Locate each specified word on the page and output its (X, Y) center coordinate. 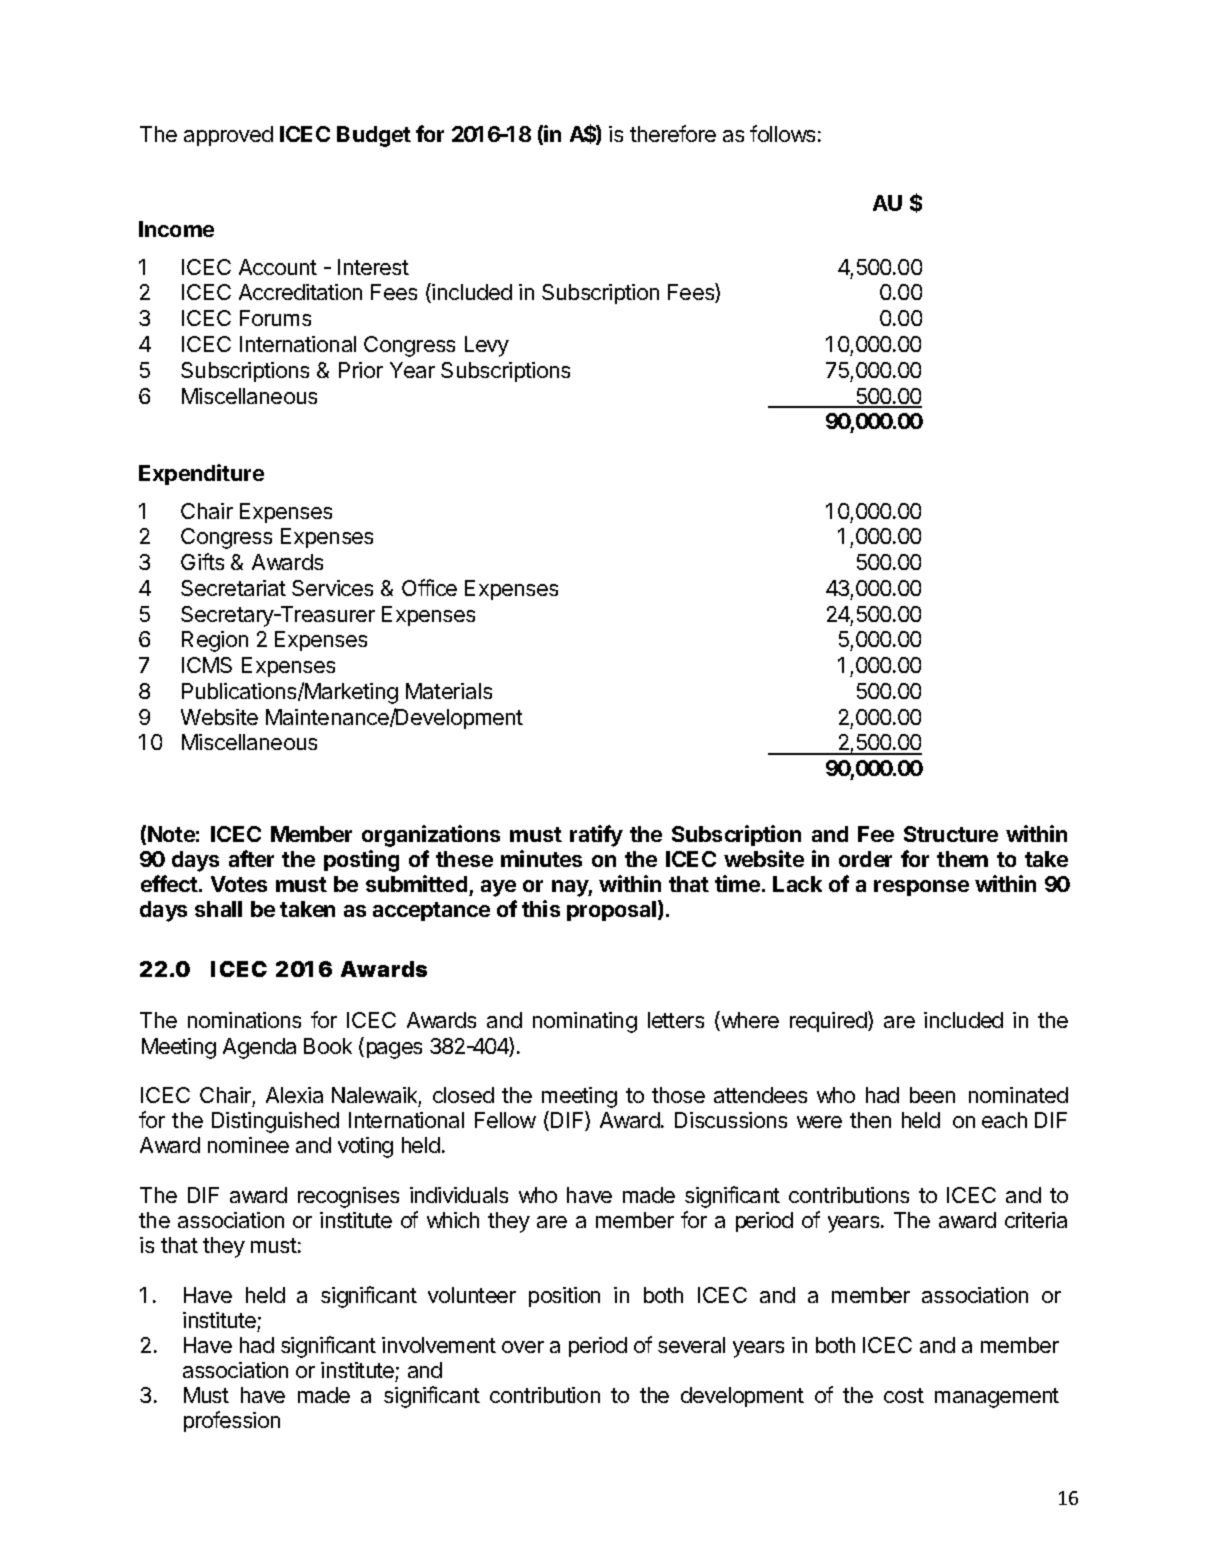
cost (904, 1395)
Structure (951, 834)
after (251, 858)
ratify (596, 836)
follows (782, 133)
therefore (673, 133)
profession (232, 1421)
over (523, 1347)
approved (228, 136)
